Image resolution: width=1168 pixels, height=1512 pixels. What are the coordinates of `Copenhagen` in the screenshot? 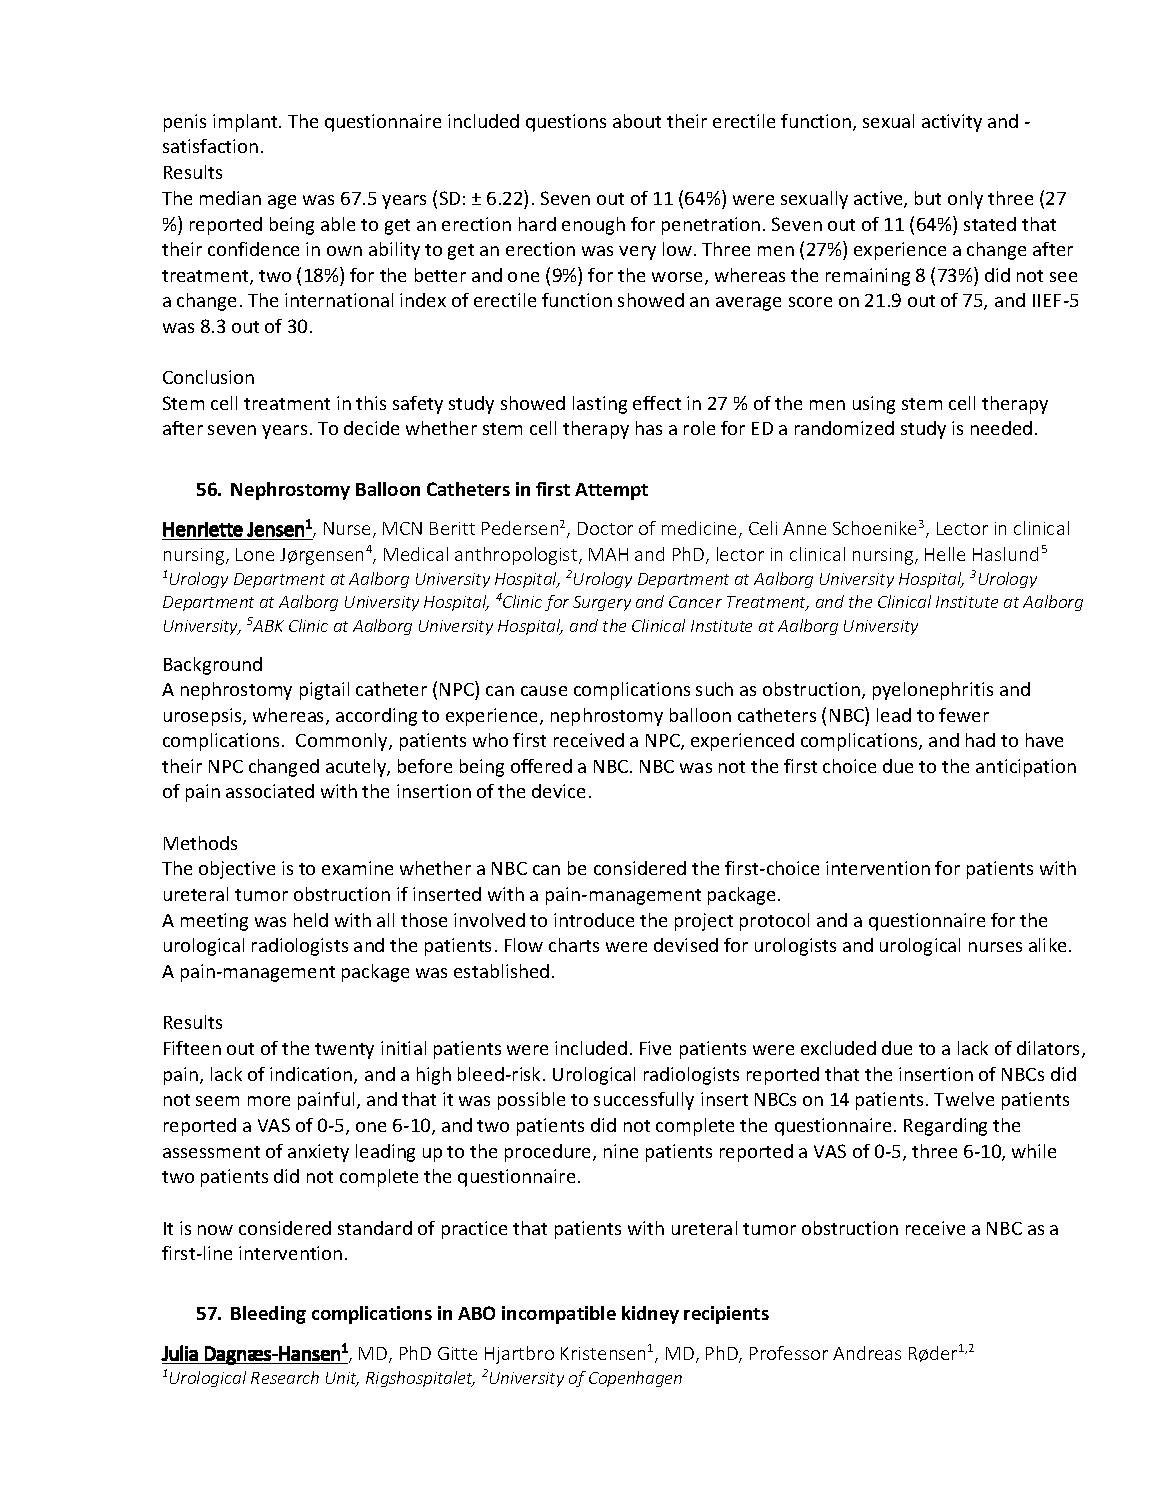 It's located at (635, 1379).
